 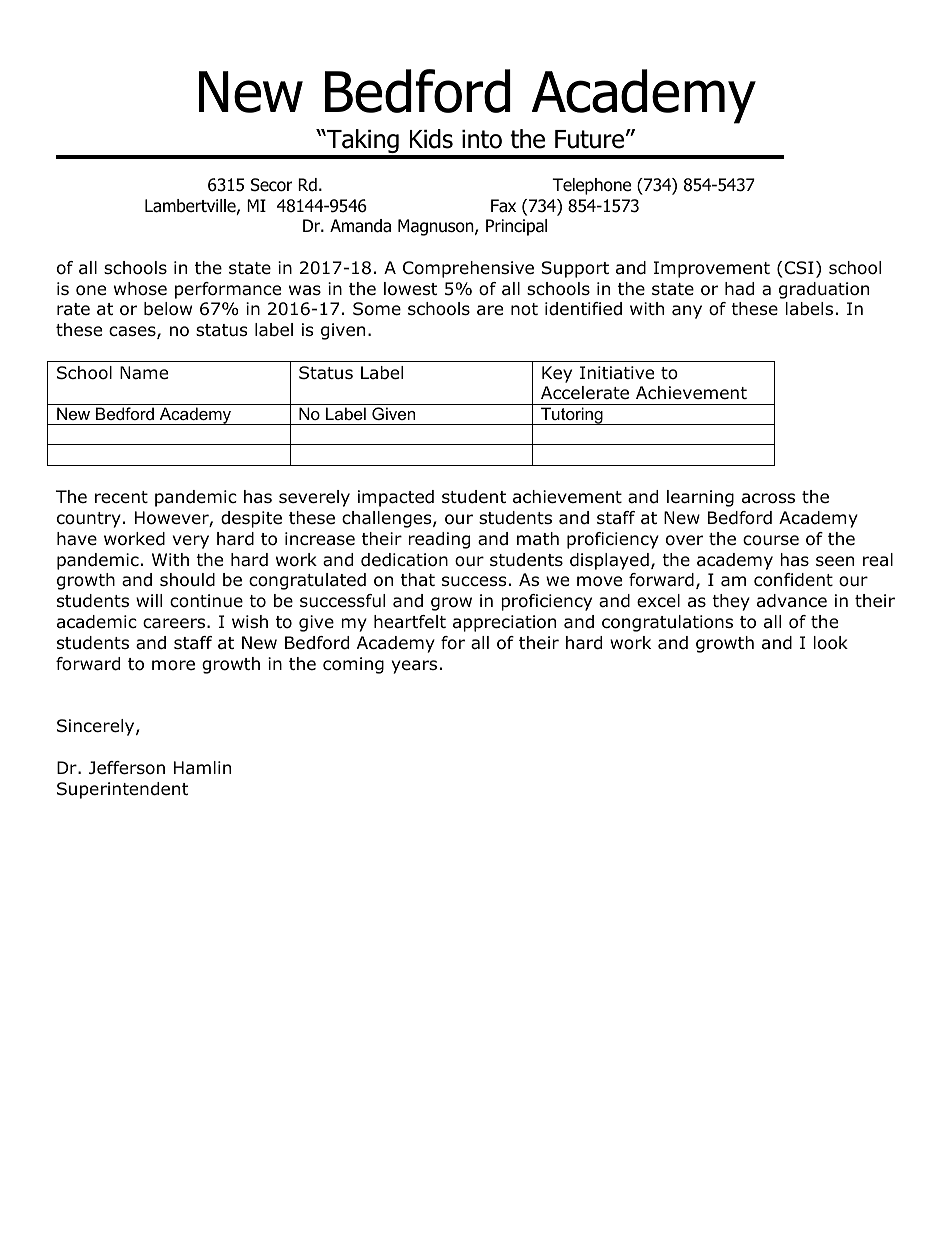 I want to click on Amanda, so click(x=360, y=226).
